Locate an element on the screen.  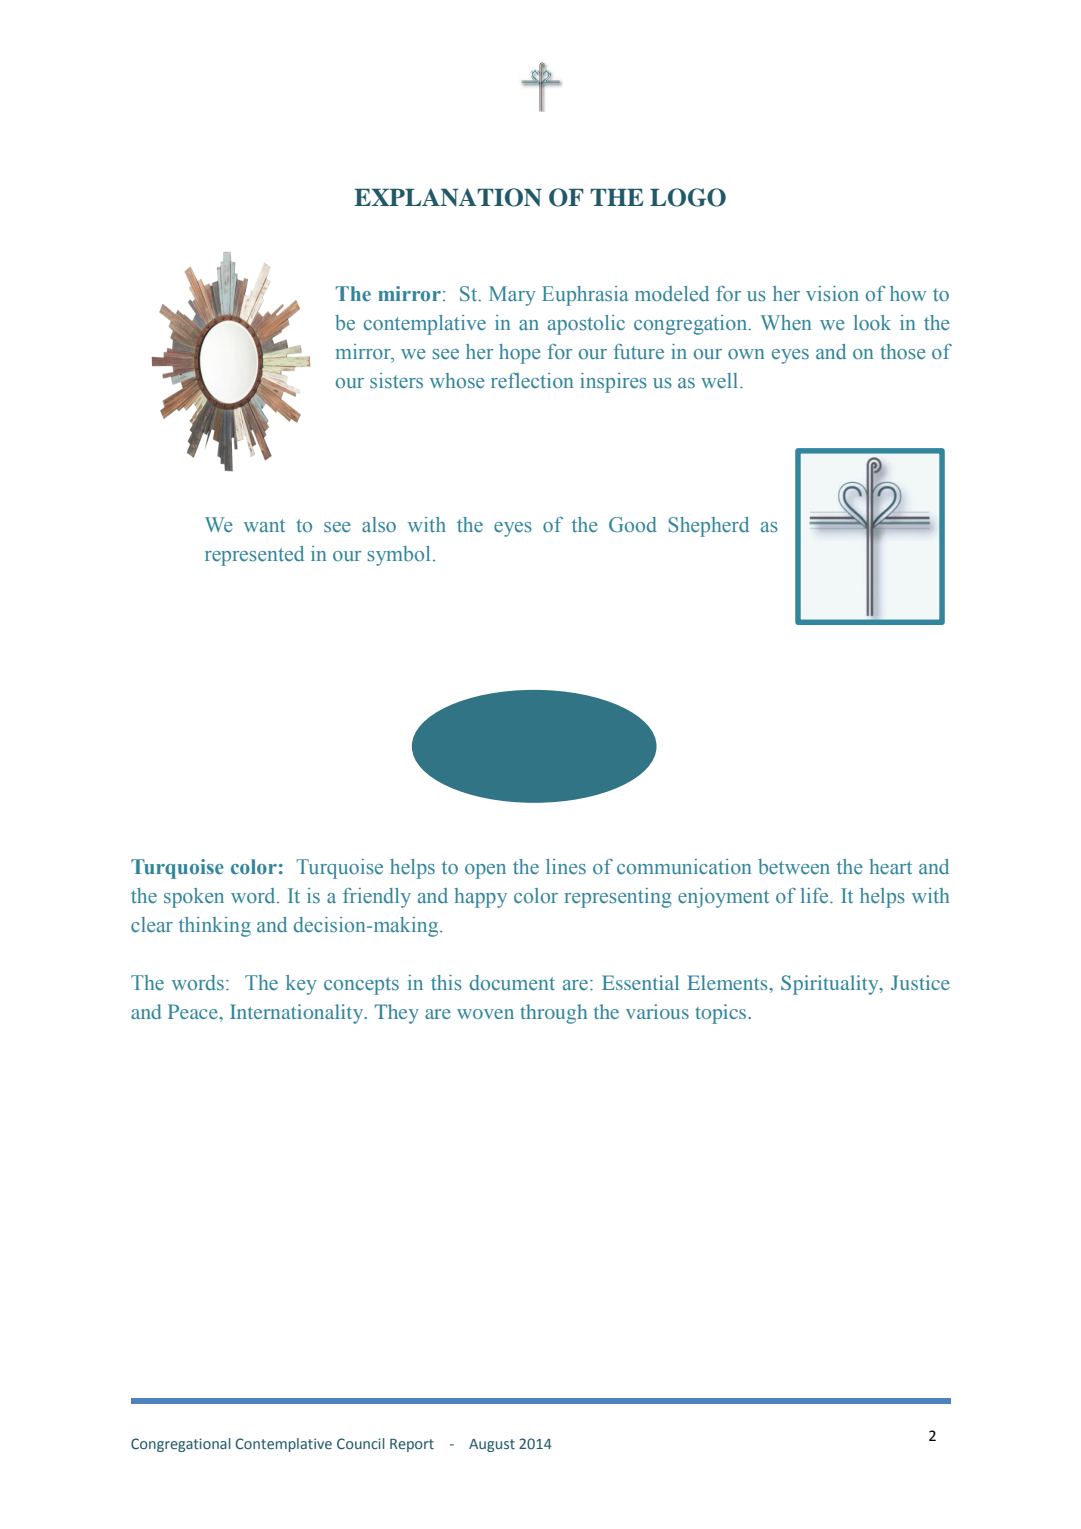
August is located at coordinates (492, 1445).
